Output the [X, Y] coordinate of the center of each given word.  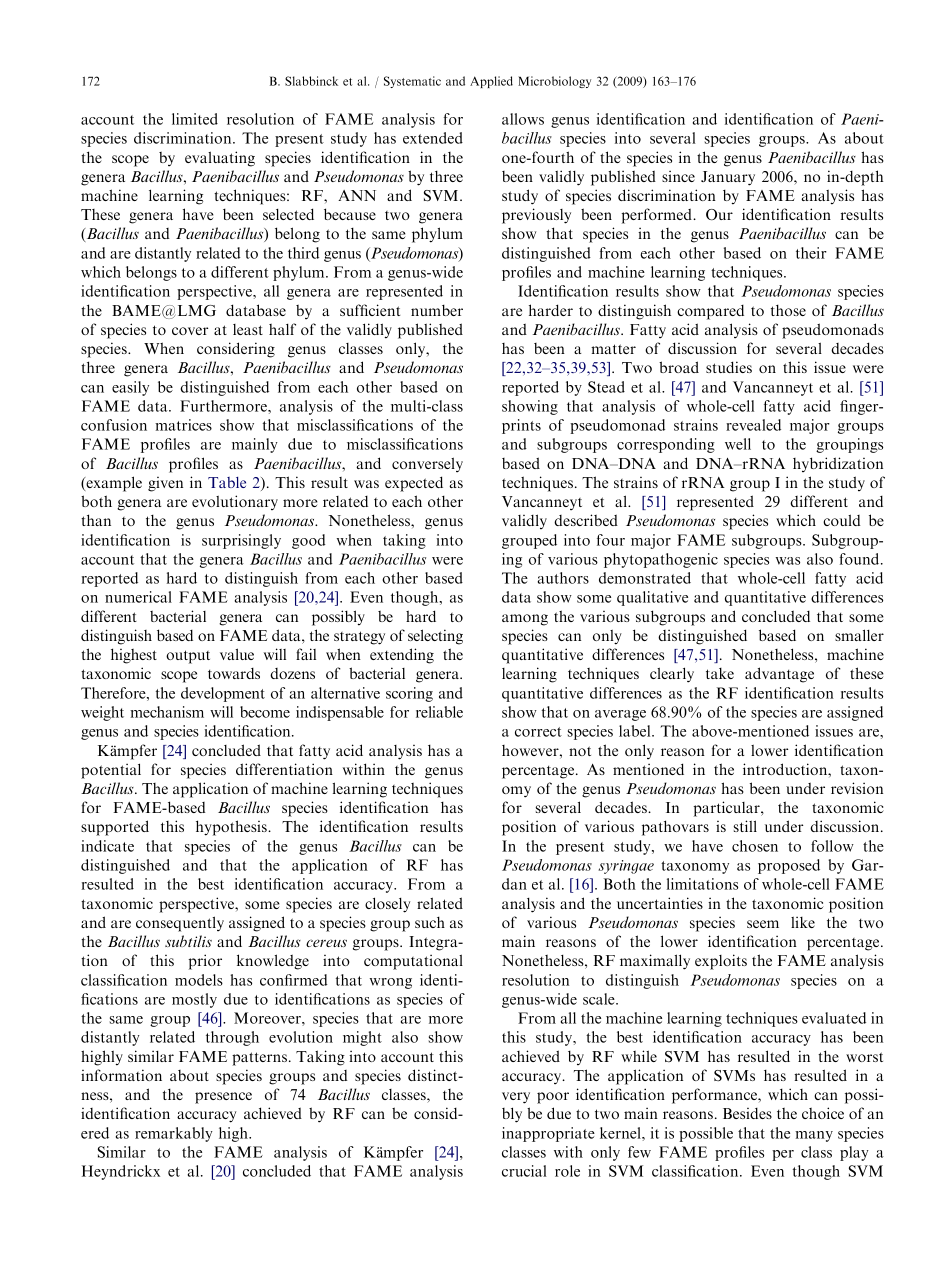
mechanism [167, 712]
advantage [779, 675]
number [437, 310]
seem [763, 924]
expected [414, 484]
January [728, 178]
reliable [439, 712]
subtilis [188, 941]
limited [195, 119]
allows [523, 119]
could [841, 520]
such [430, 922]
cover [190, 331]
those [788, 310]
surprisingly [241, 541]
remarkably [174, 1134]
